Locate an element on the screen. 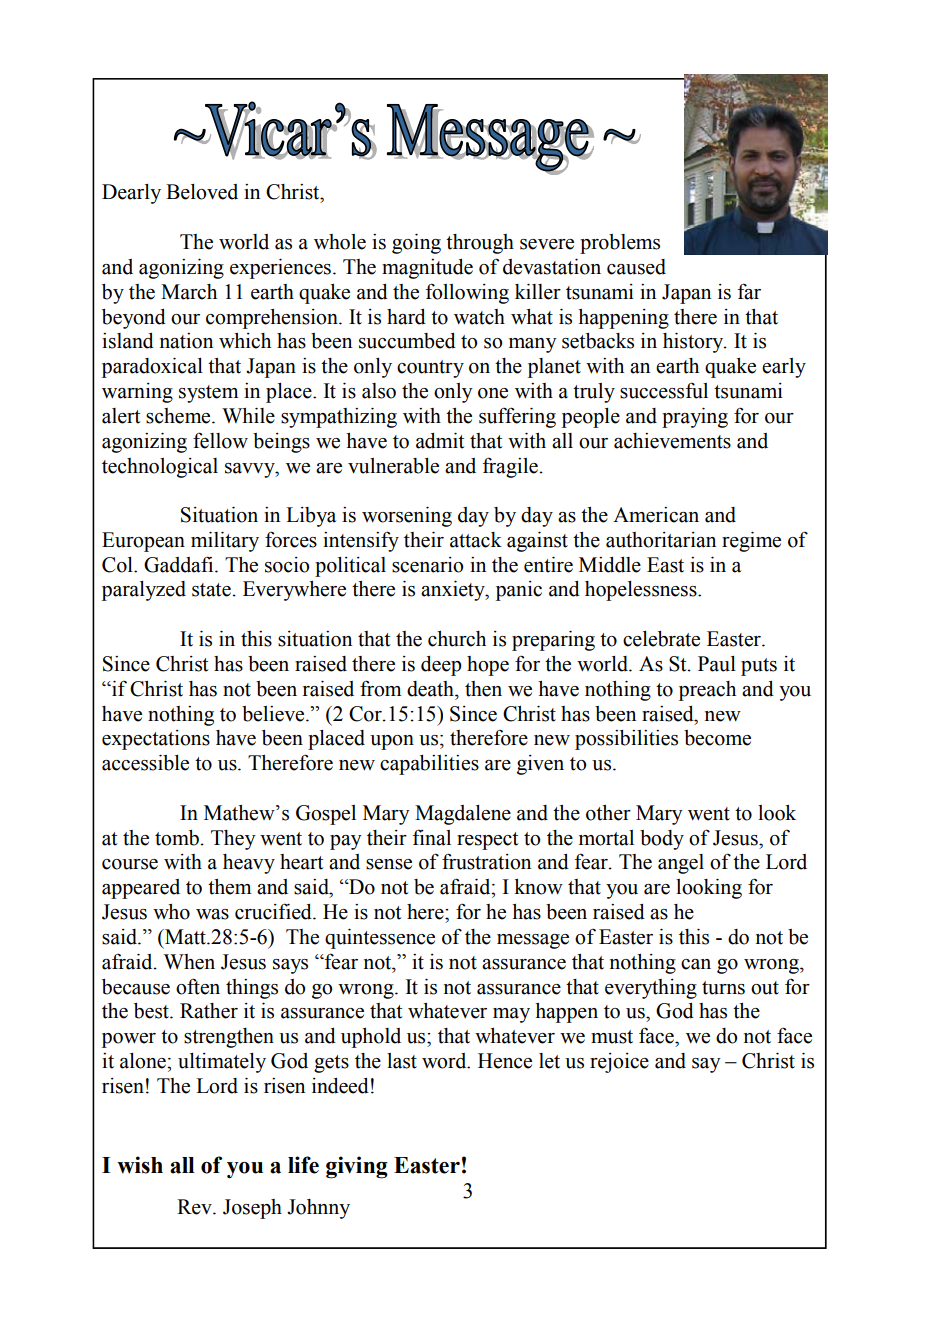 The image size is (937, 1327). expectations is located at coordinates (156, 740).
